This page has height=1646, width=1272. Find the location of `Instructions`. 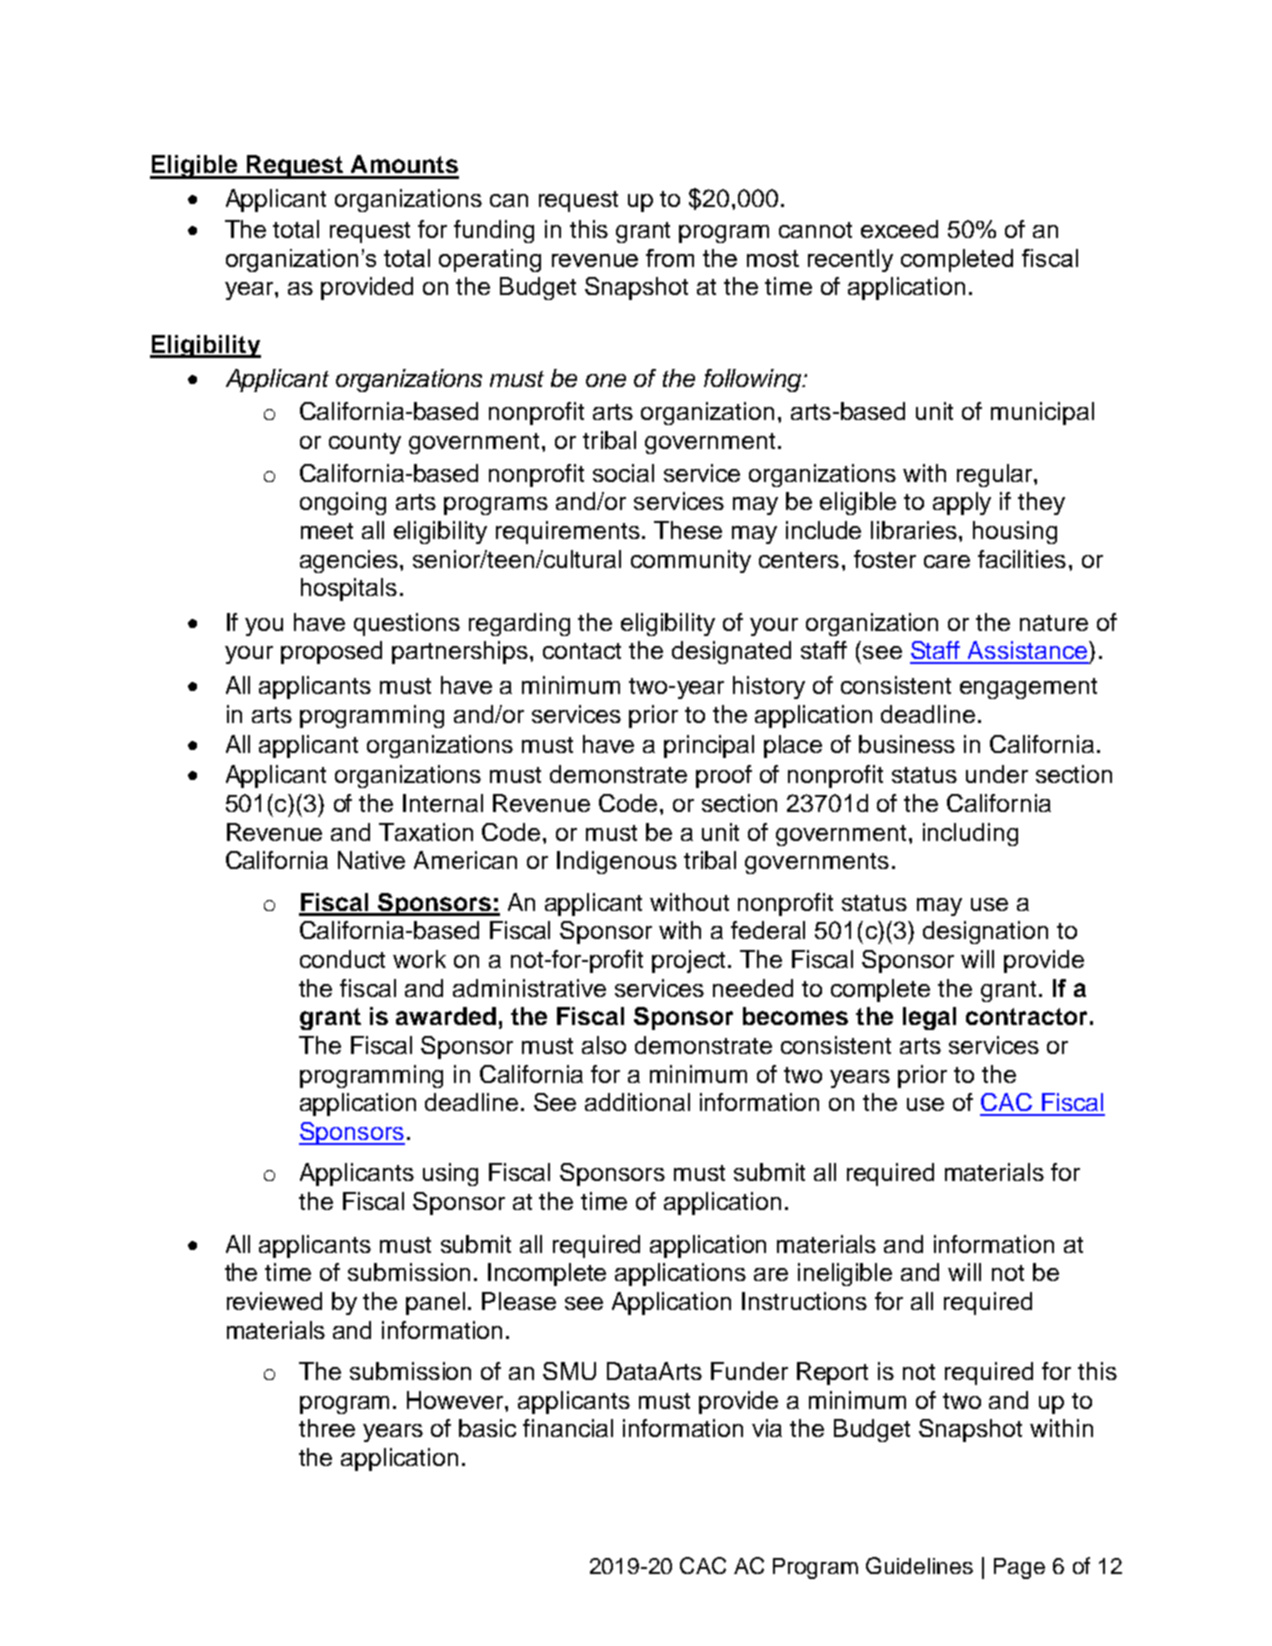

Instructions is located at coordinates (804, 1301).
